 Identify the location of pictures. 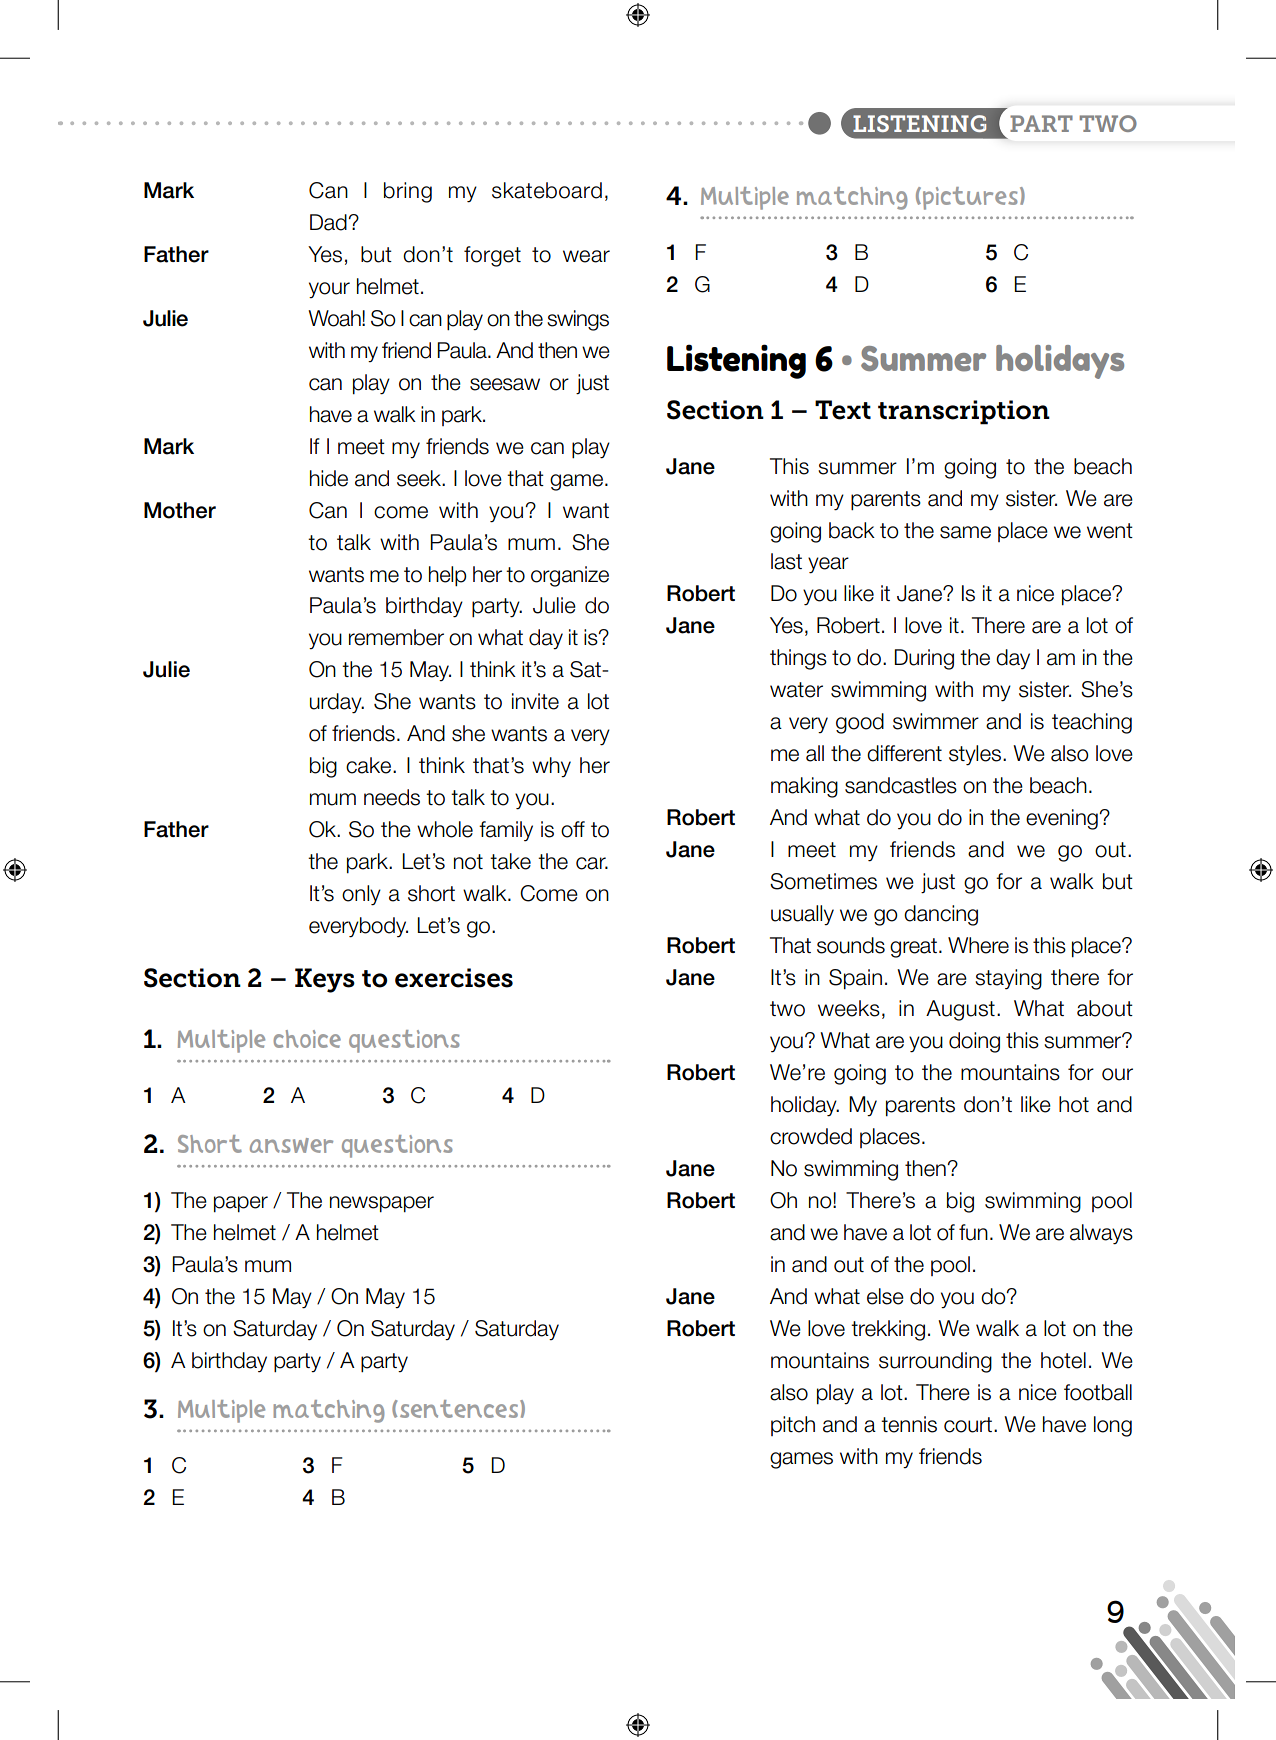
(970, 198).
